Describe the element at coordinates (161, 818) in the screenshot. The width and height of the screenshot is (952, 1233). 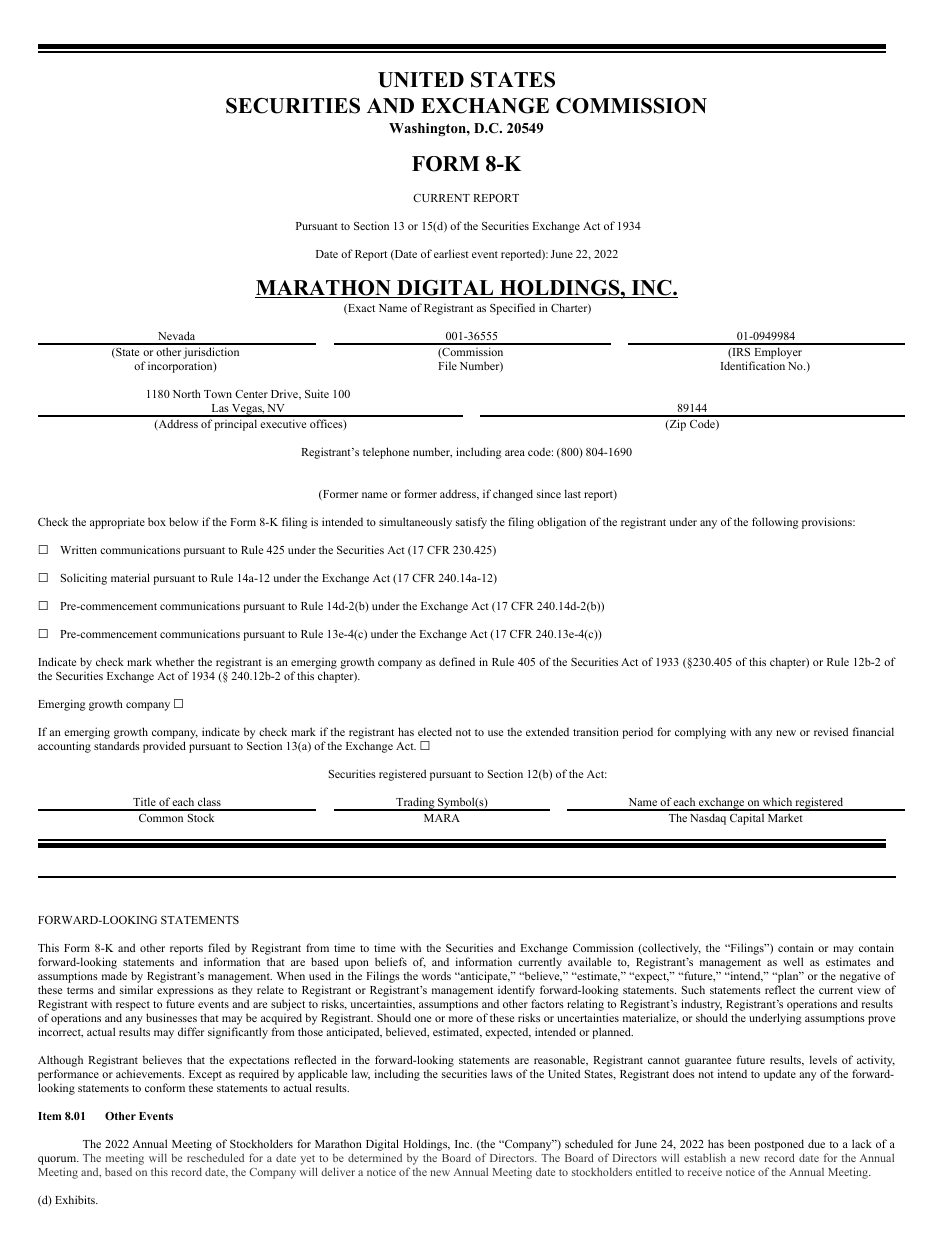
I see `Common` at that location.
